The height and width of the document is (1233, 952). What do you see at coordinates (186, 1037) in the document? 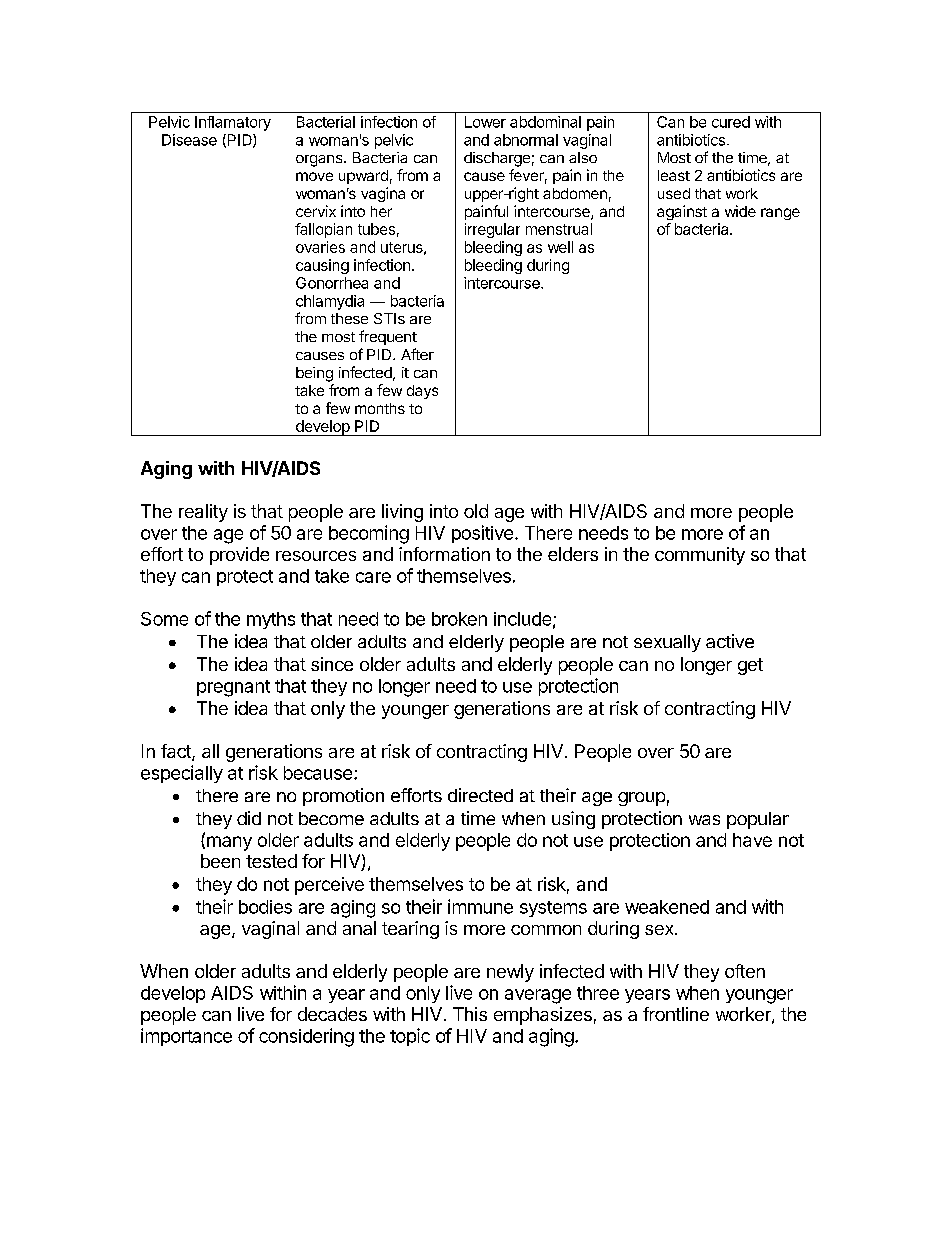
I see `importance` at bounding box center [186, 1037].
